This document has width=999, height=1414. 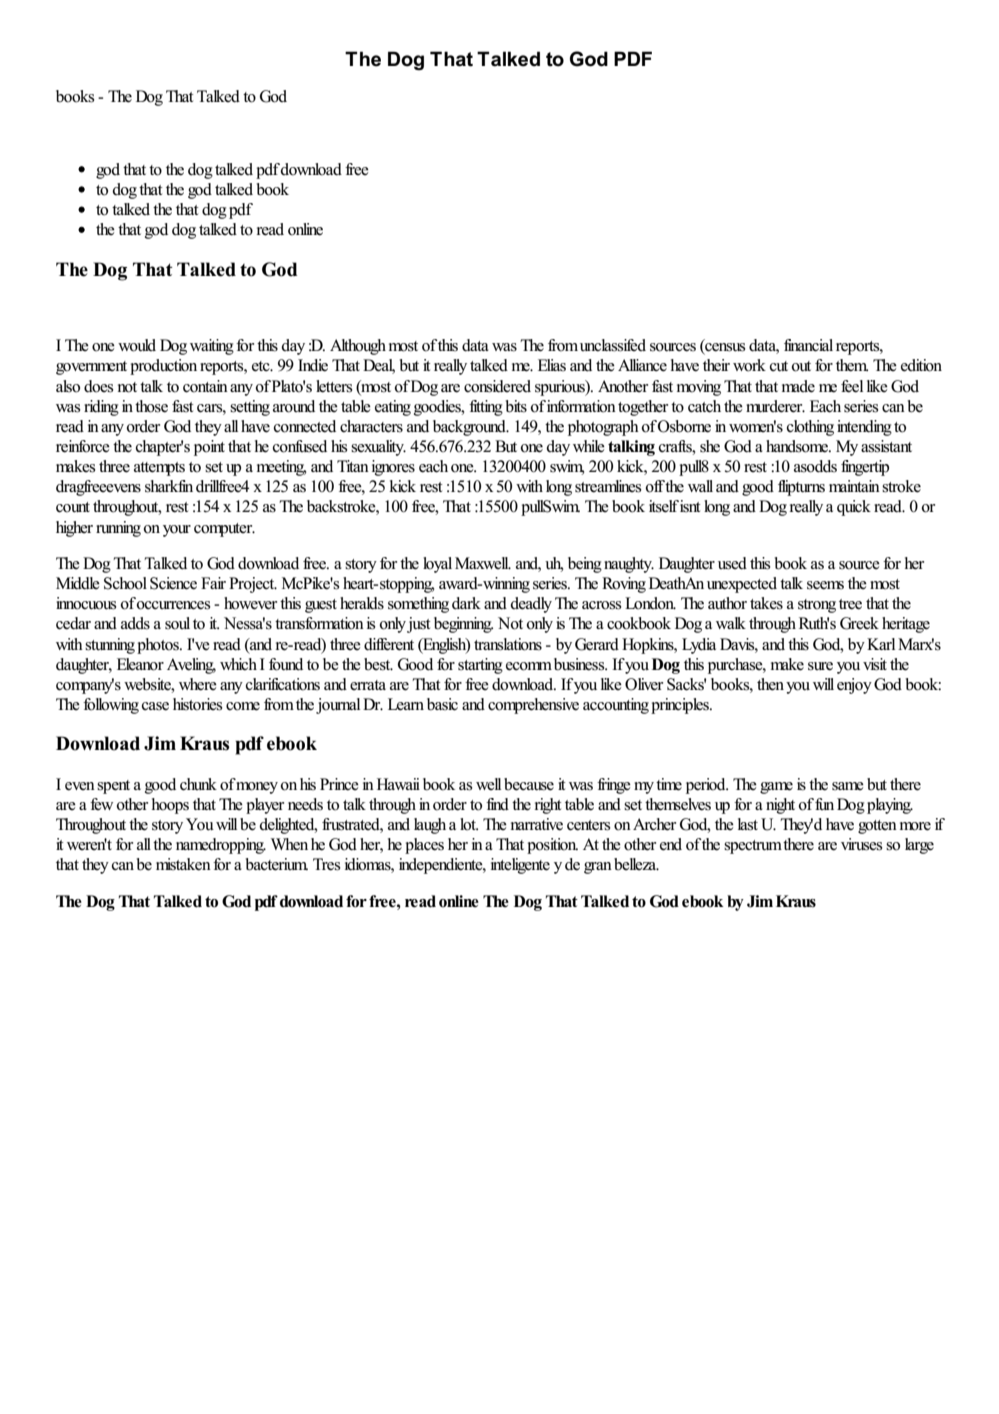 What do you see at coordinates (480, 666) in the document?
I see `starting` at bounding box center [480, 666].
